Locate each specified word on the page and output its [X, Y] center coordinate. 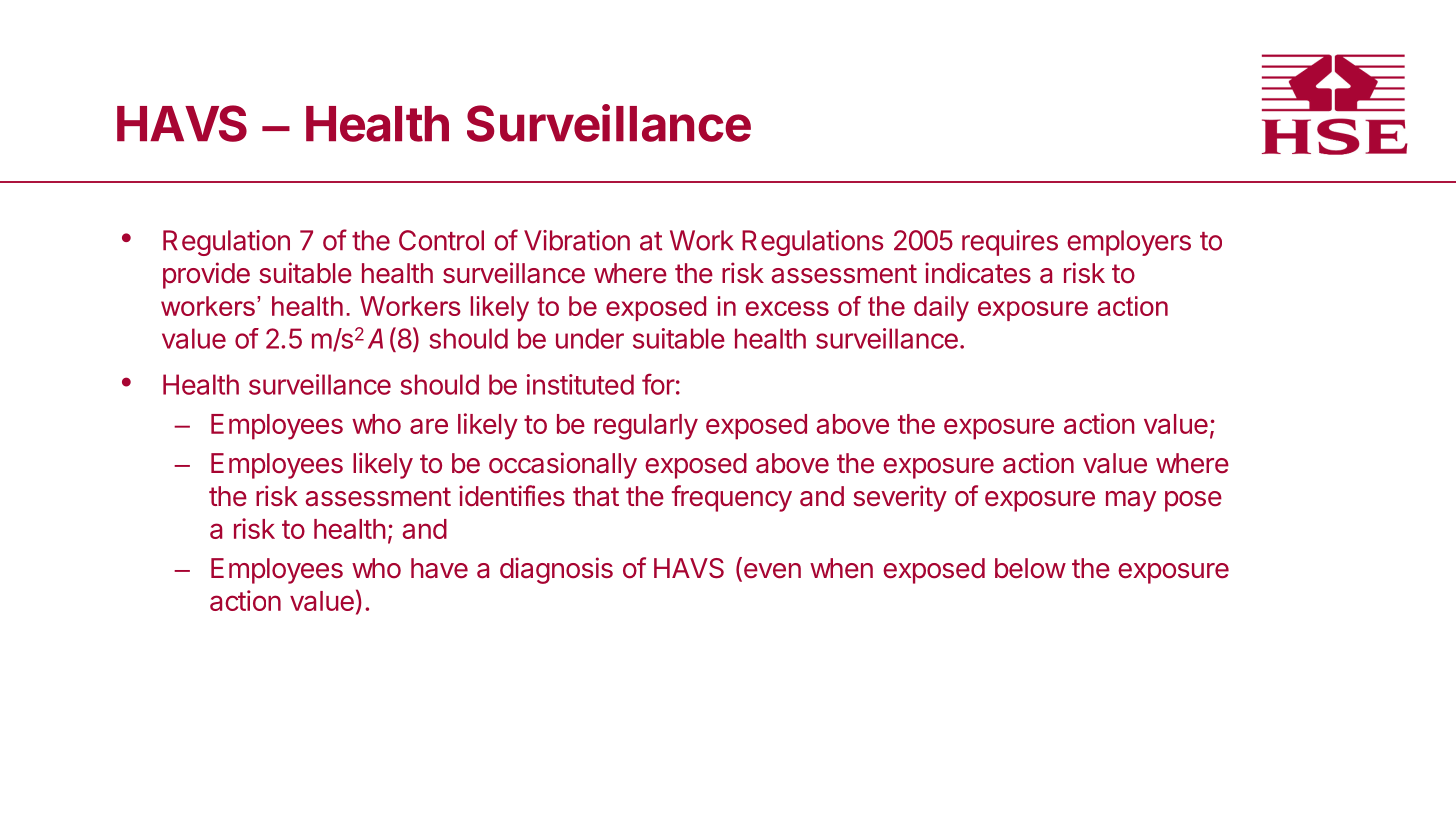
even [771, 572]
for [658, 384]
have [439, 568]
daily [941, 309]
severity [900, 498]
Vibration [577, 240]
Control [441, 240]
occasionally [563, 465]
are [429, 426]
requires [1010, 243]
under [590, 338]
